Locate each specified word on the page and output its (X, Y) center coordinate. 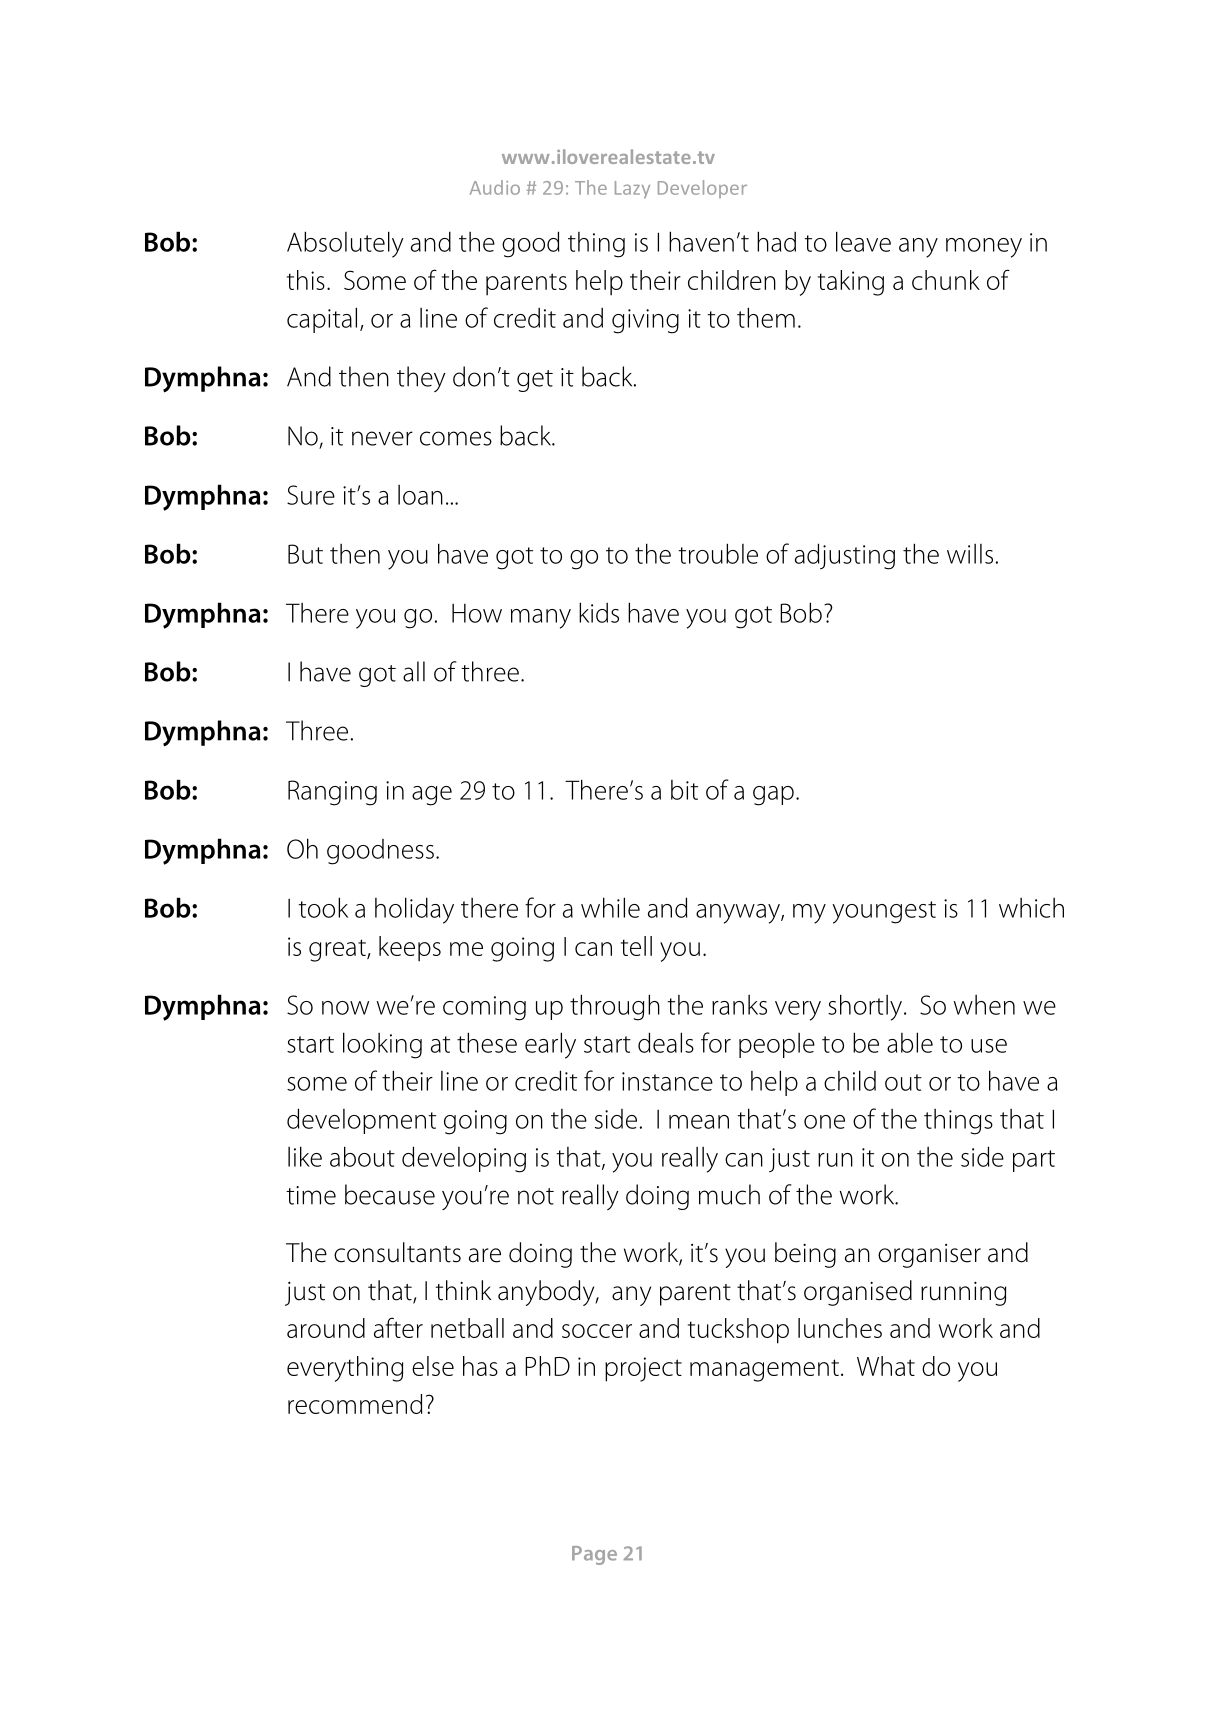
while (610, 907)
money (984, 248)
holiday (414, 910)
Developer (702, 189)
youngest (884, 912)
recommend (355, 1404)
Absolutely (345, 244)
